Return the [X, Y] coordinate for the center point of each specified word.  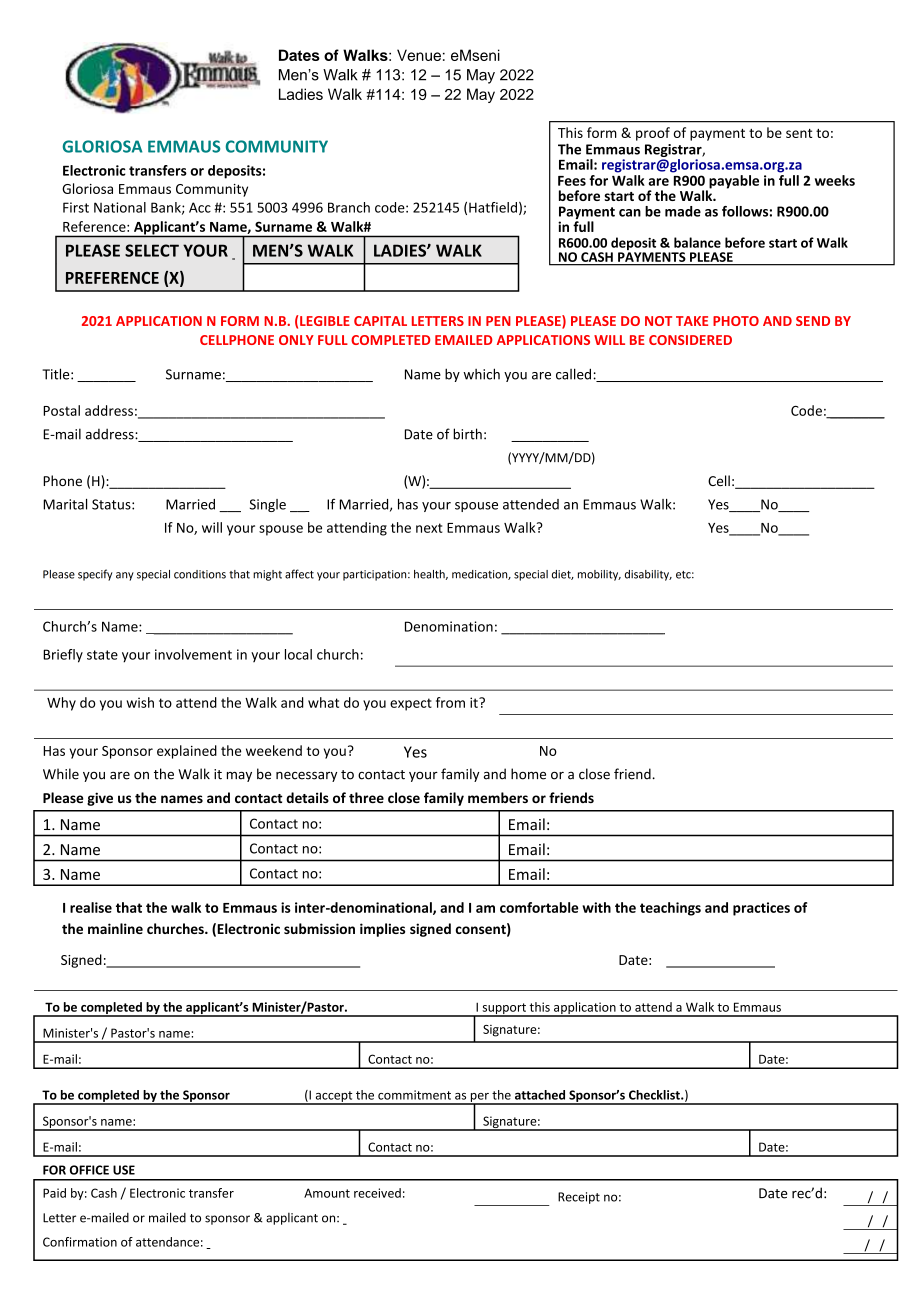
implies [382, 930]
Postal [61, 410]
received [377, 1193]
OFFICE [89, 1170]
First [76, 207]
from [450, 702]
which [481, 374]
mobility [599, 575]
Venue [419, 55]
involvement [193, 654]
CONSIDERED [690, 340]
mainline [115, 928]
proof [653, 134]
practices [761, 909]
